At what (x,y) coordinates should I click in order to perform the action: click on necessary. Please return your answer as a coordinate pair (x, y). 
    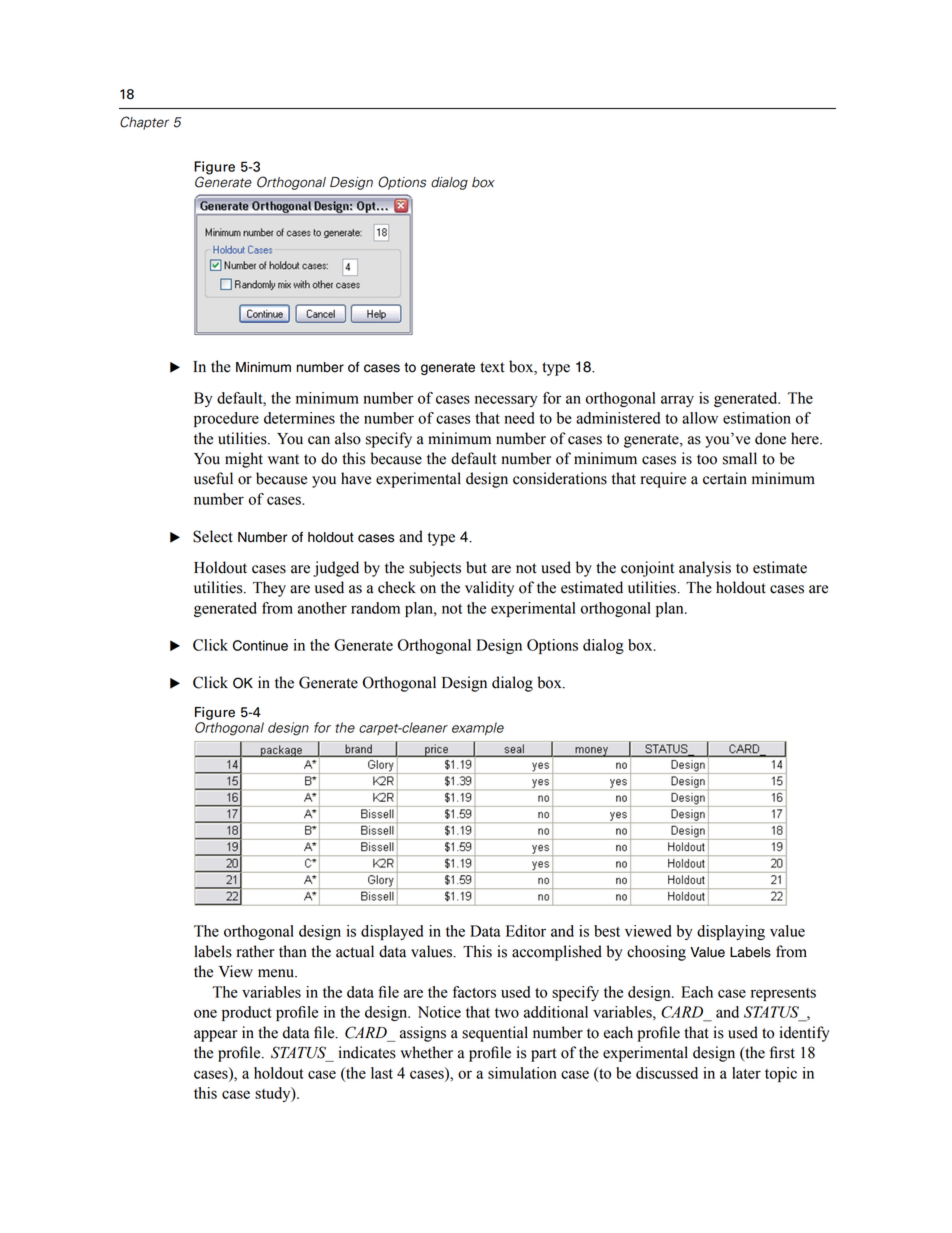
    Looking at the image, I should click on (506, 401).
